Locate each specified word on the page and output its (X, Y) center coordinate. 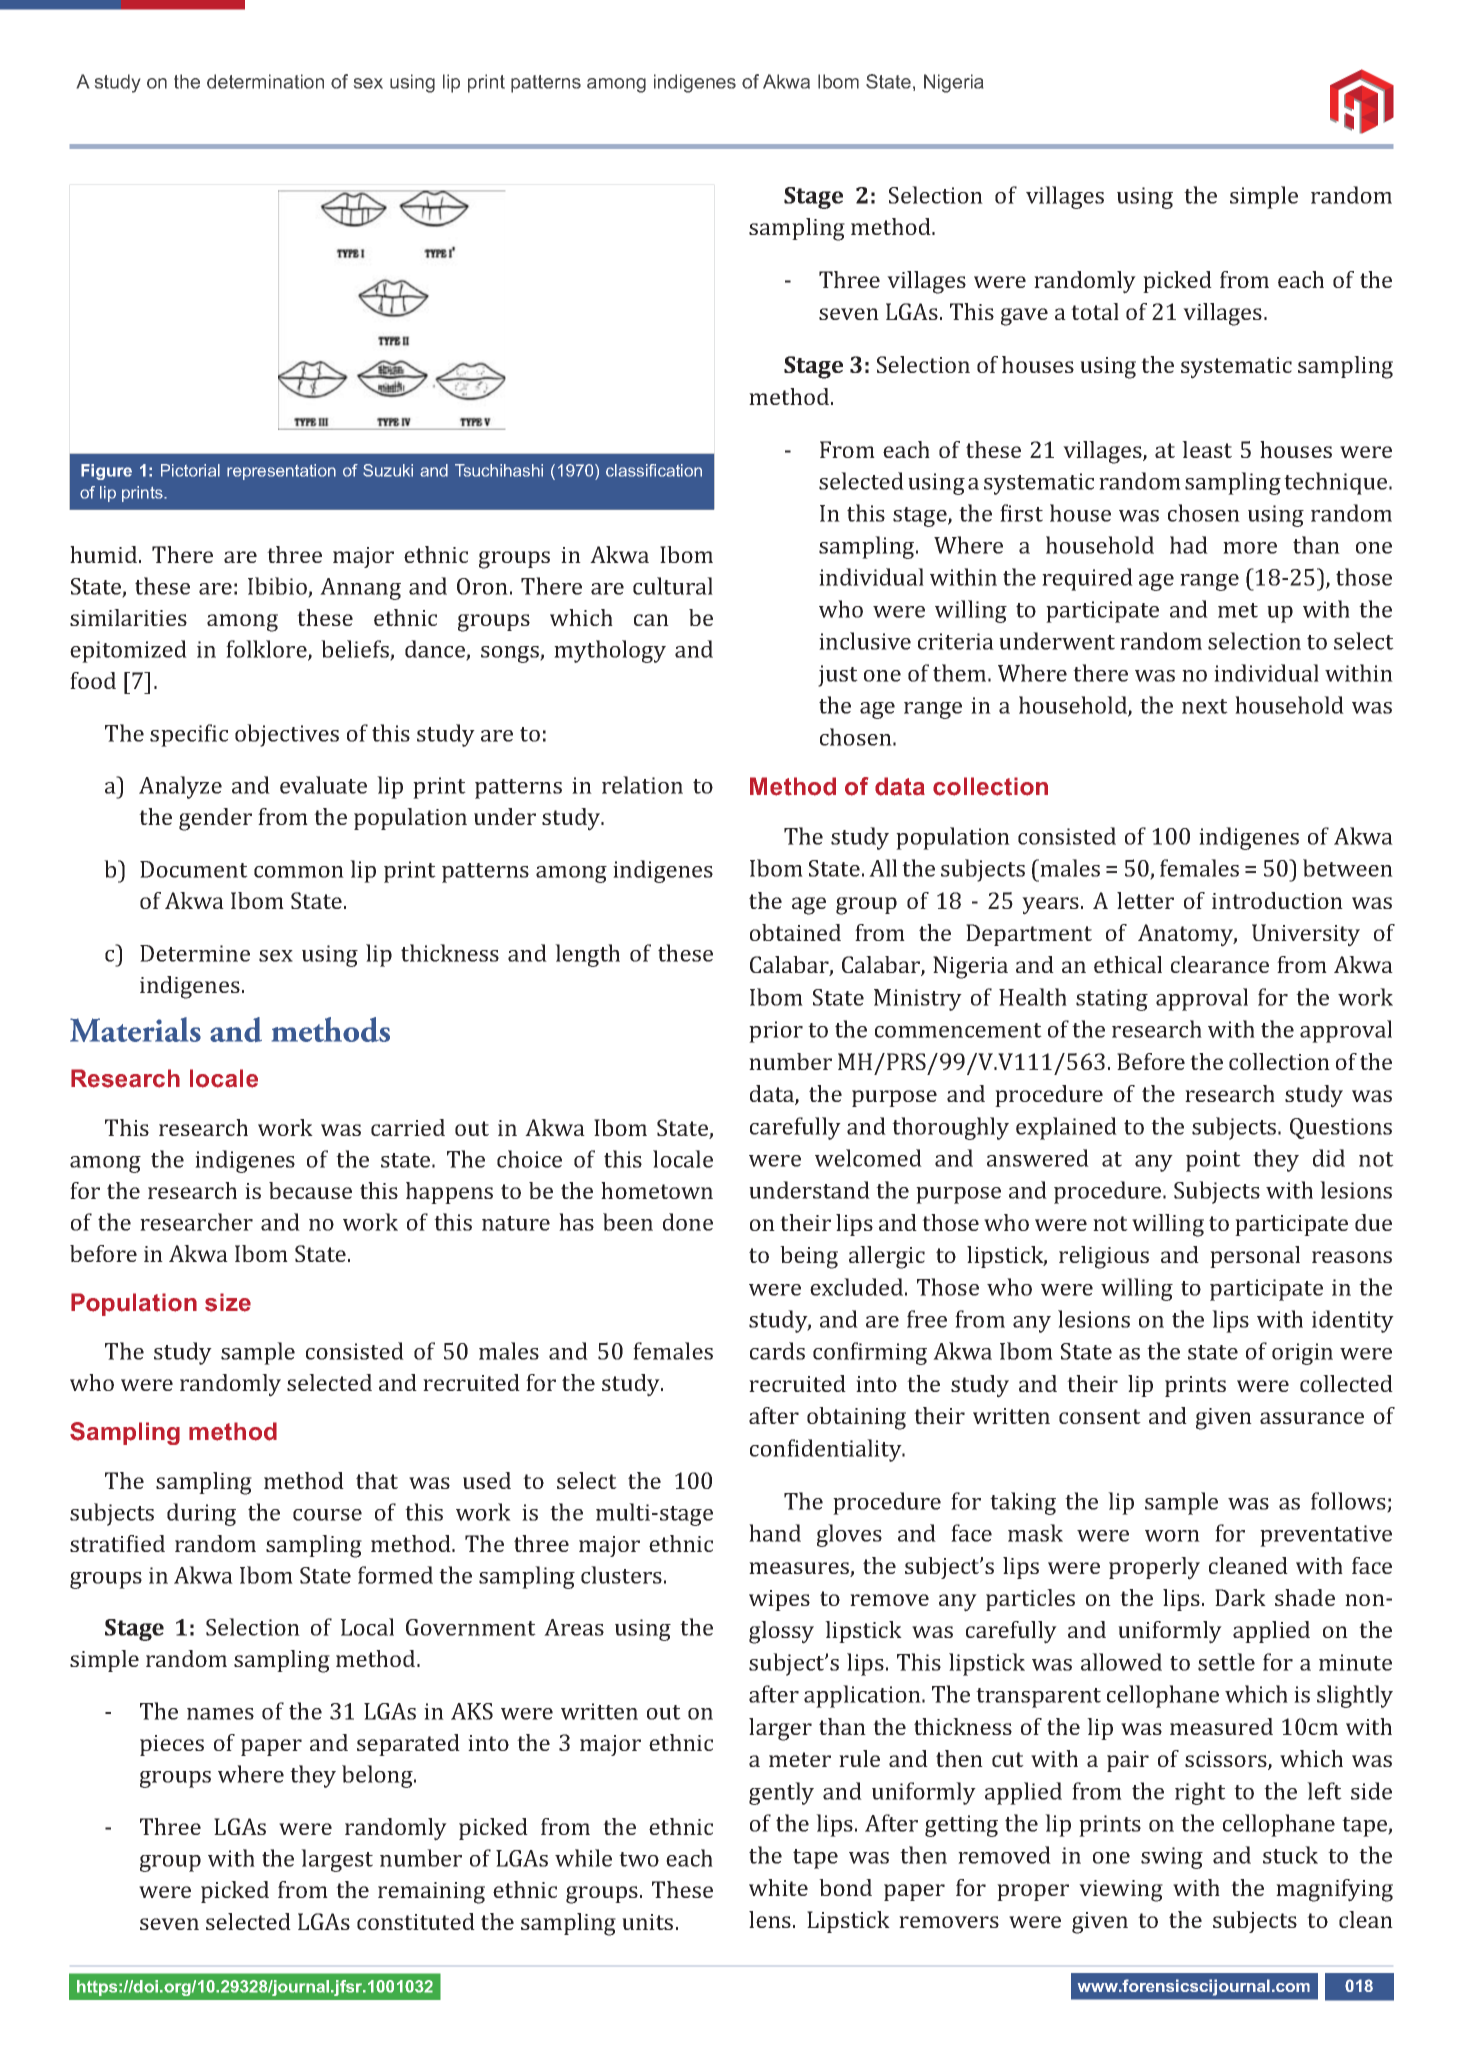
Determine (195, 953)
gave (1024, 317)
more (1250, 548)
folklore (267, 650)
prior (776, 1032)
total (1095, 311)
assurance (1312, 1418)
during (201, 1514)
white (778, 1887)
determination (265, 81)
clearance (1220, 964)
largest (337, 1860)
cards (777, 1351)
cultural (673, 586)
